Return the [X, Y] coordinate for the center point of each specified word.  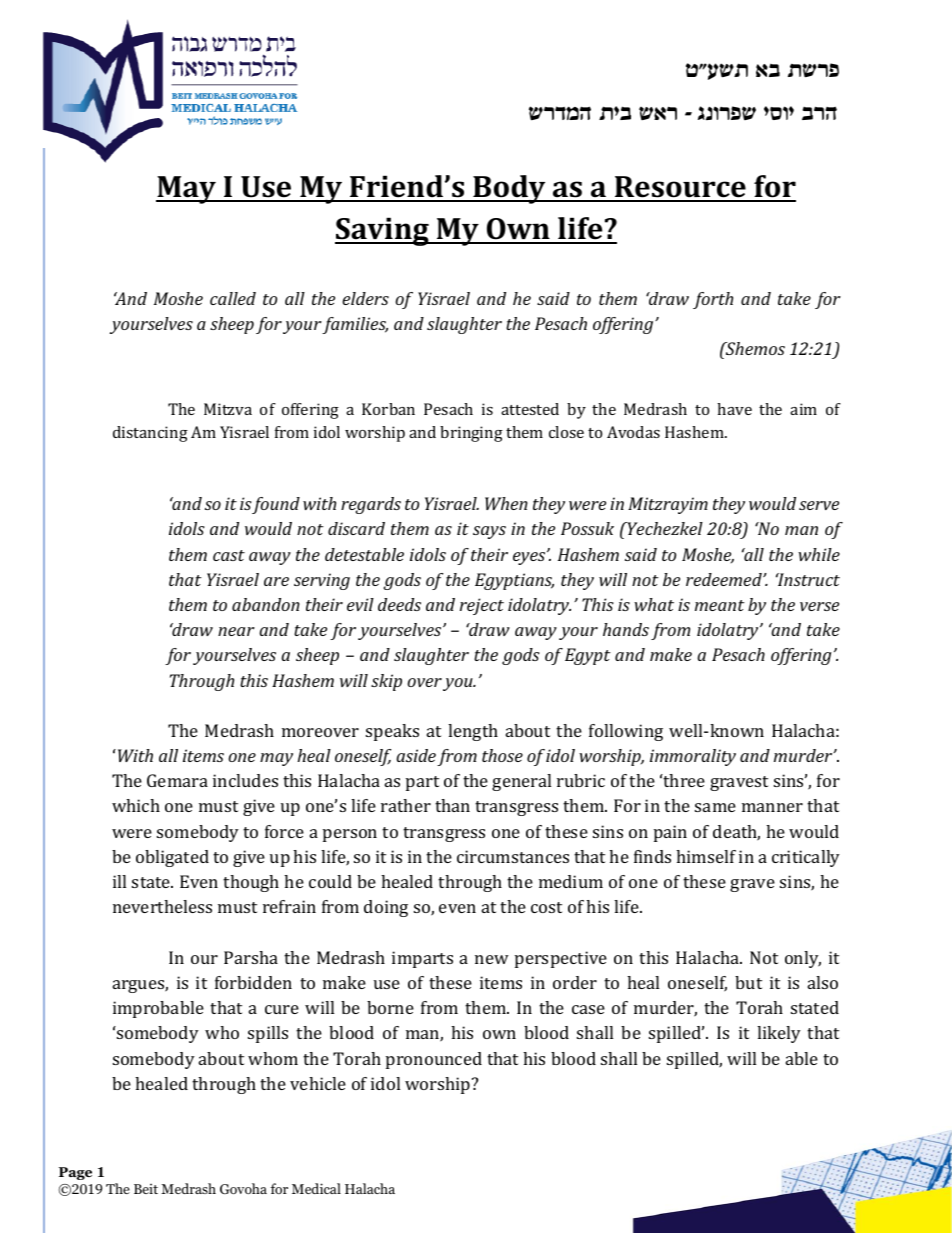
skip [386, 682]
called [233, 298]
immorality [693, 757]
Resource [680, 188]
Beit [146, 1189]
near [236, 631]
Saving [383, 231]
